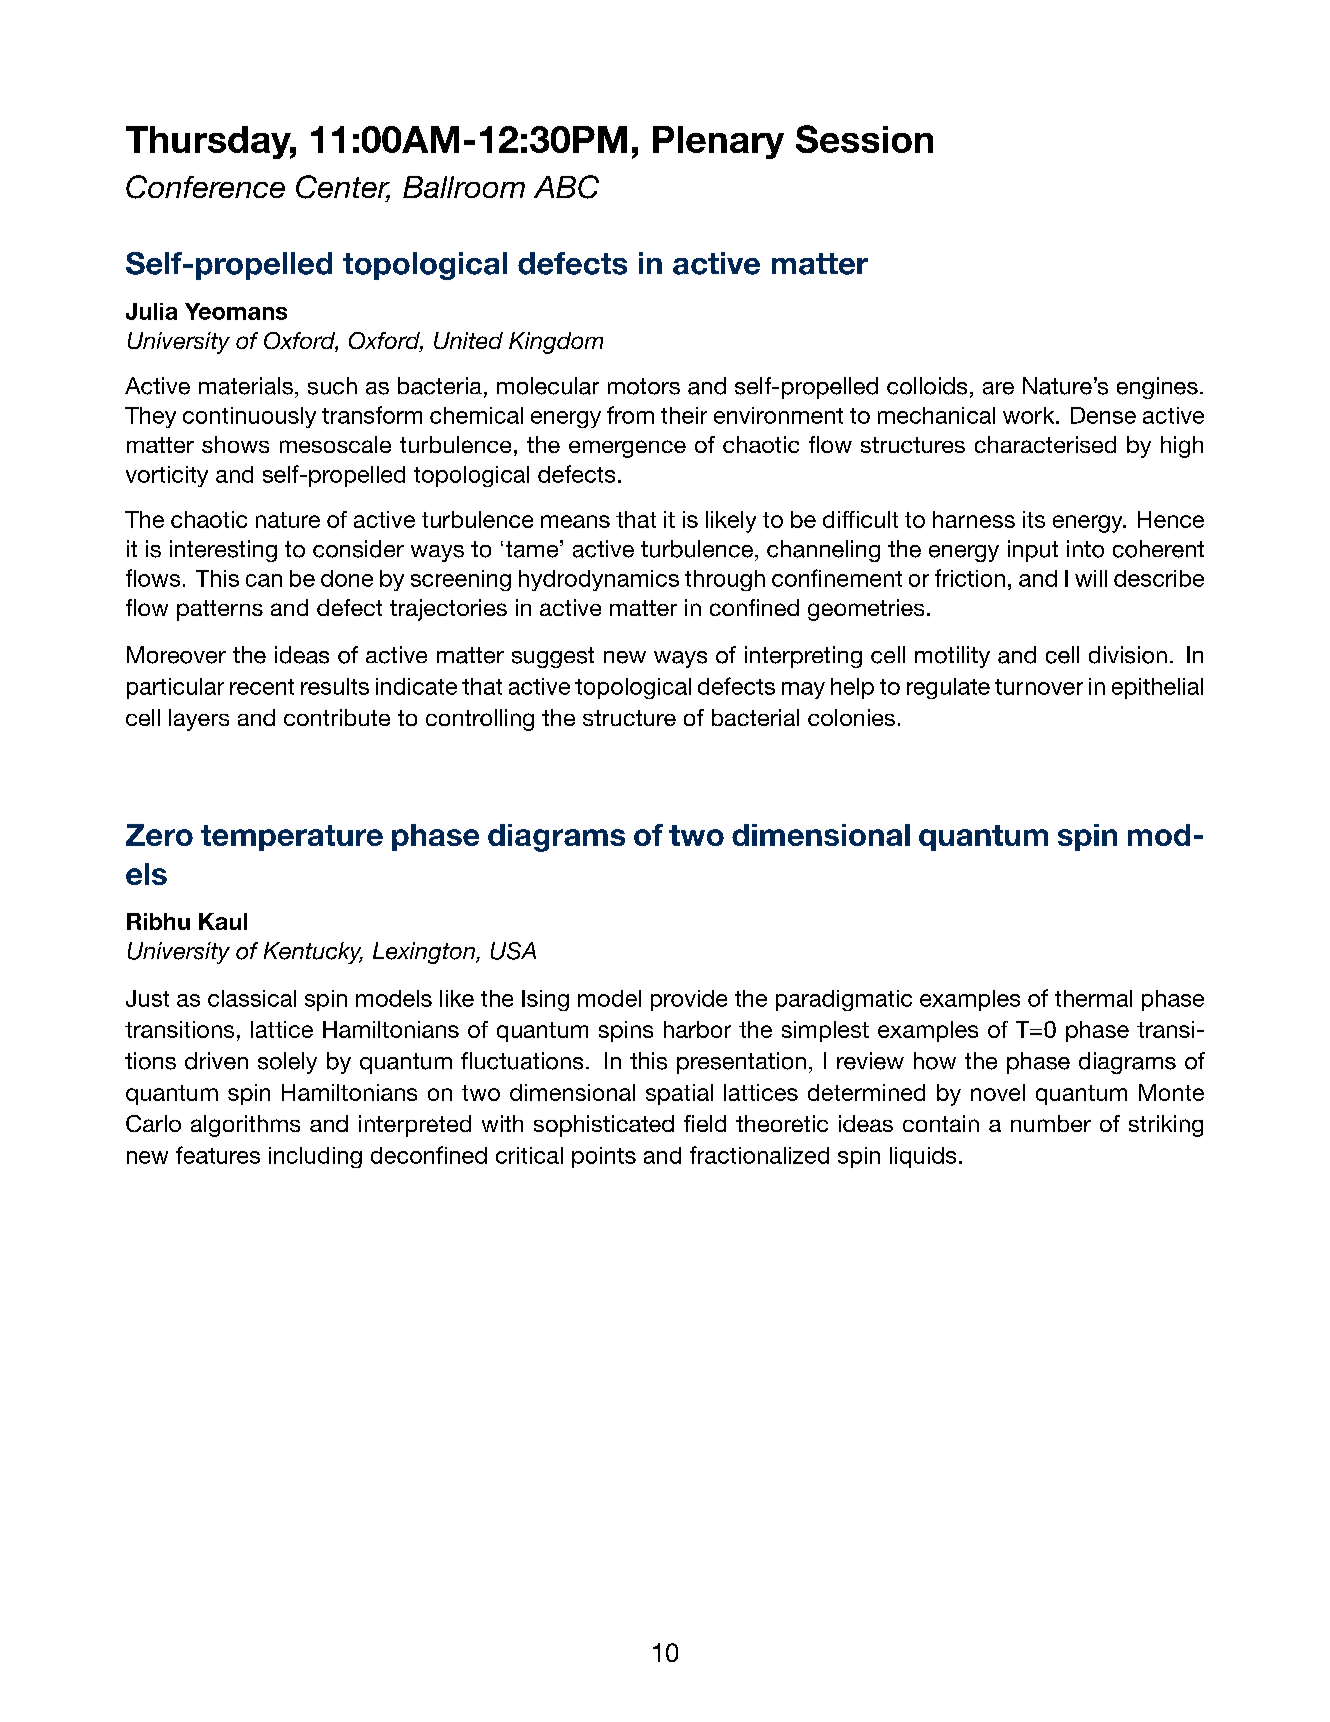 Image resolution: width=1330 pixels, height=1722 pixels. I want to click on Conference, so click(205, 187).
